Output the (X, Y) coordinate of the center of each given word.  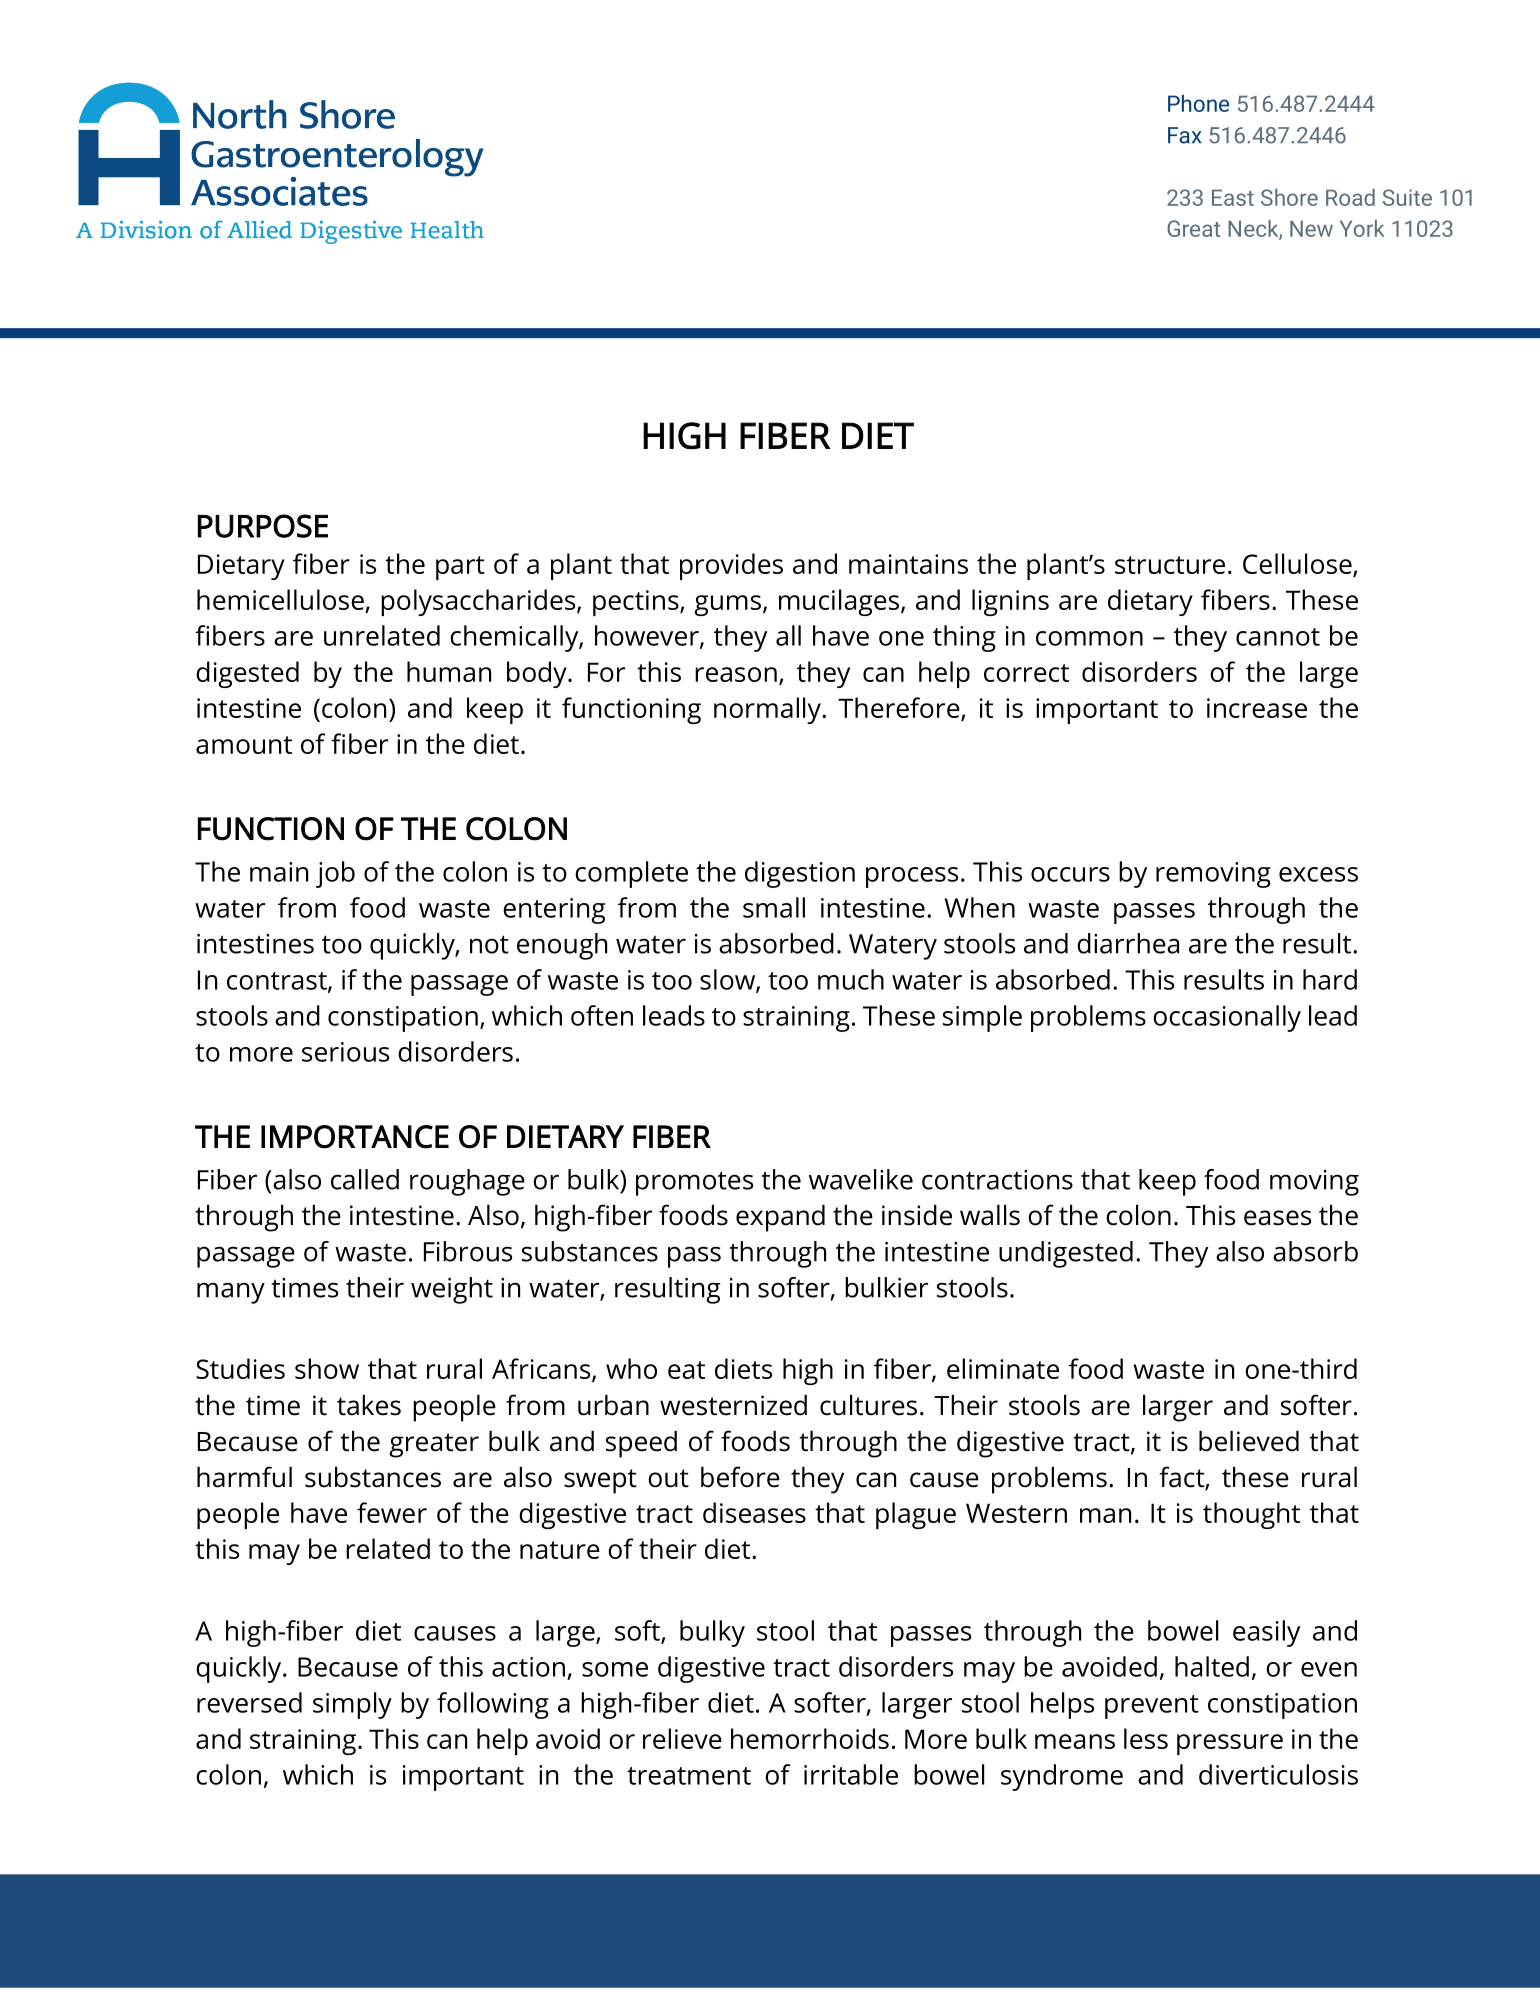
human (449, 671)
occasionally (1227, 1018)
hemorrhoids (810, 1738)
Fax (1185, 135)
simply (352, 1705)
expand (780, 1218)
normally (768, 710)
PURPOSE (263, 526)
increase (1257, 708)
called (365, 1179)
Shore (1289, 197)
